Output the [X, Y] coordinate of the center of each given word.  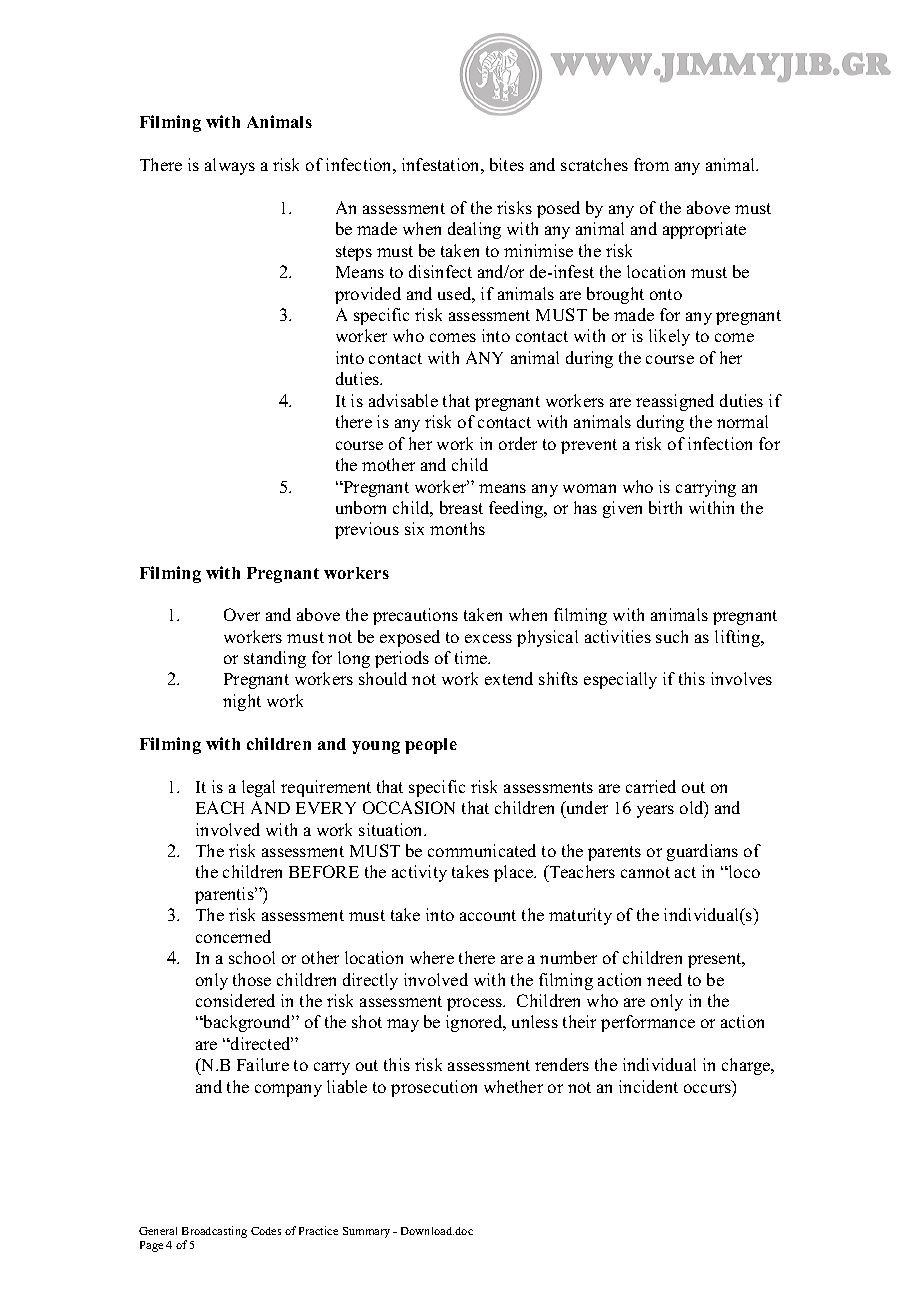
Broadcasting [214, 1232]
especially [620, 680]
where [432, 957]
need [664, 979]
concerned [233, 936]
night [242, 702]
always [230, 166]
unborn [361, 507]
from [651, 164]
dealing [474, 230]
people [431, 746]
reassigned [675, 402]
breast [461, 507]
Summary [366, 1232]
